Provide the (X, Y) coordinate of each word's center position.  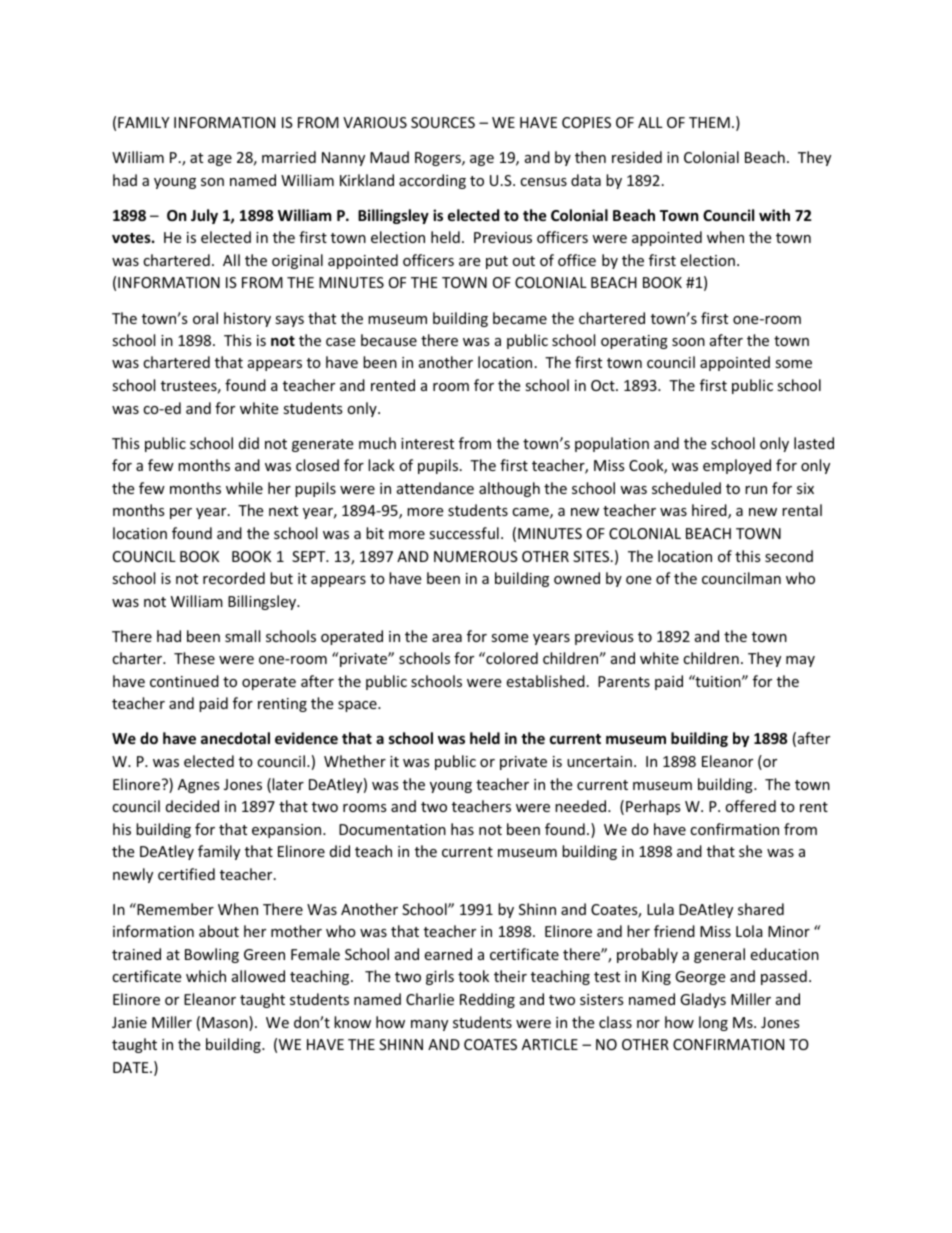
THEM (709, 122)
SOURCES (443, 122)
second (789, 556)
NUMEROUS (476, 556)
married (289, 157)
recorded (234, 578)
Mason (226, 1023)
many (429, 1025)
